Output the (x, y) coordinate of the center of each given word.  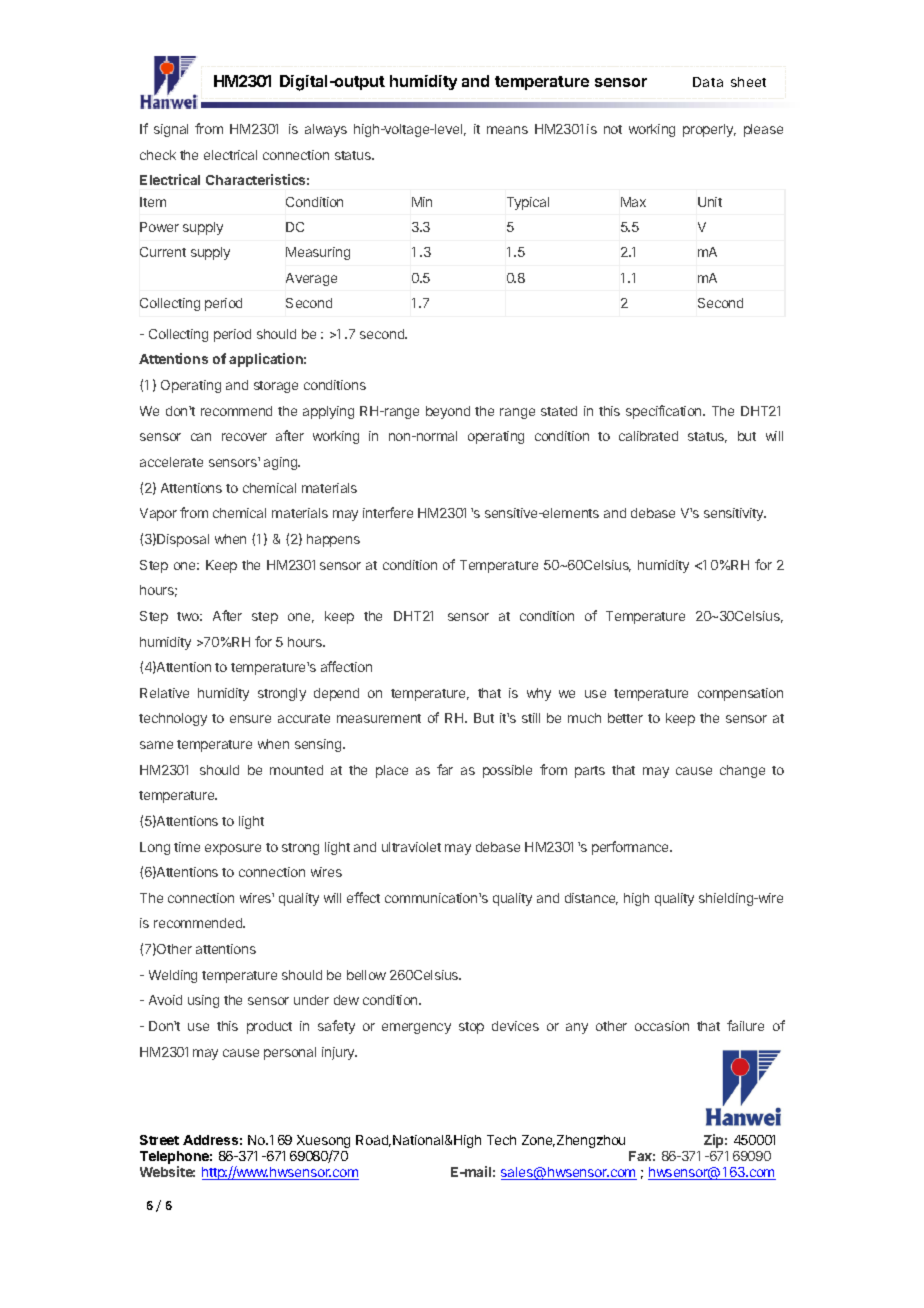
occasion (662, 1026)
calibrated (648, 436)
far (445, 769)
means (507, 130)
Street (159, 1140)
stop (471, 1028)
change (742, 771)
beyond (448, 412)
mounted (296, 770)
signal (171, 130)
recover (244, 437)
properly (709, 130)
